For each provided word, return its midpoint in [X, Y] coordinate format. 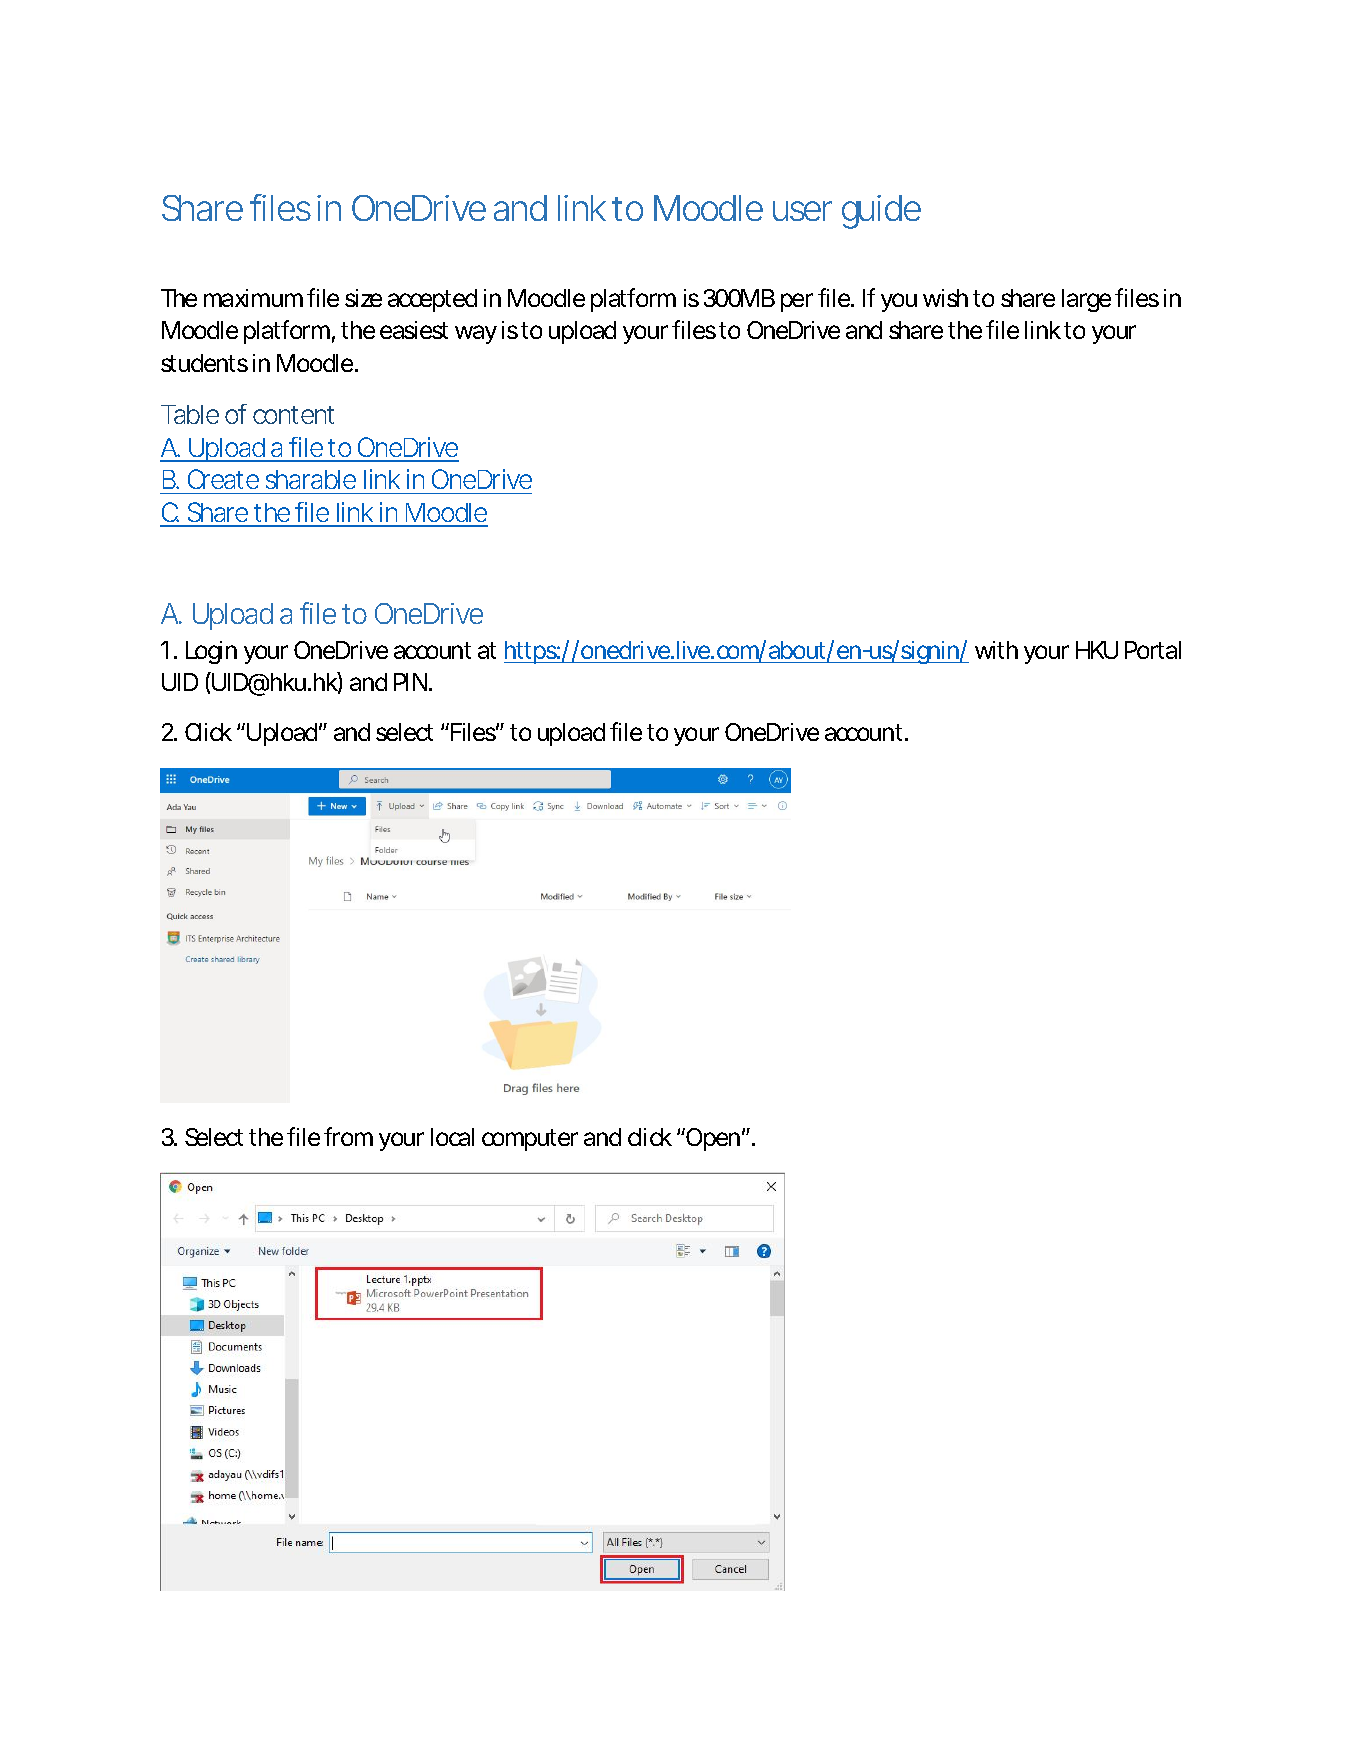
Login [211, 652]
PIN [410, 682]
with [996, 650]
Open [714, 1139]
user [802, 211]
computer [530, 1140]
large [1086, 300]
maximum [253, 298]
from [348, 1136]
